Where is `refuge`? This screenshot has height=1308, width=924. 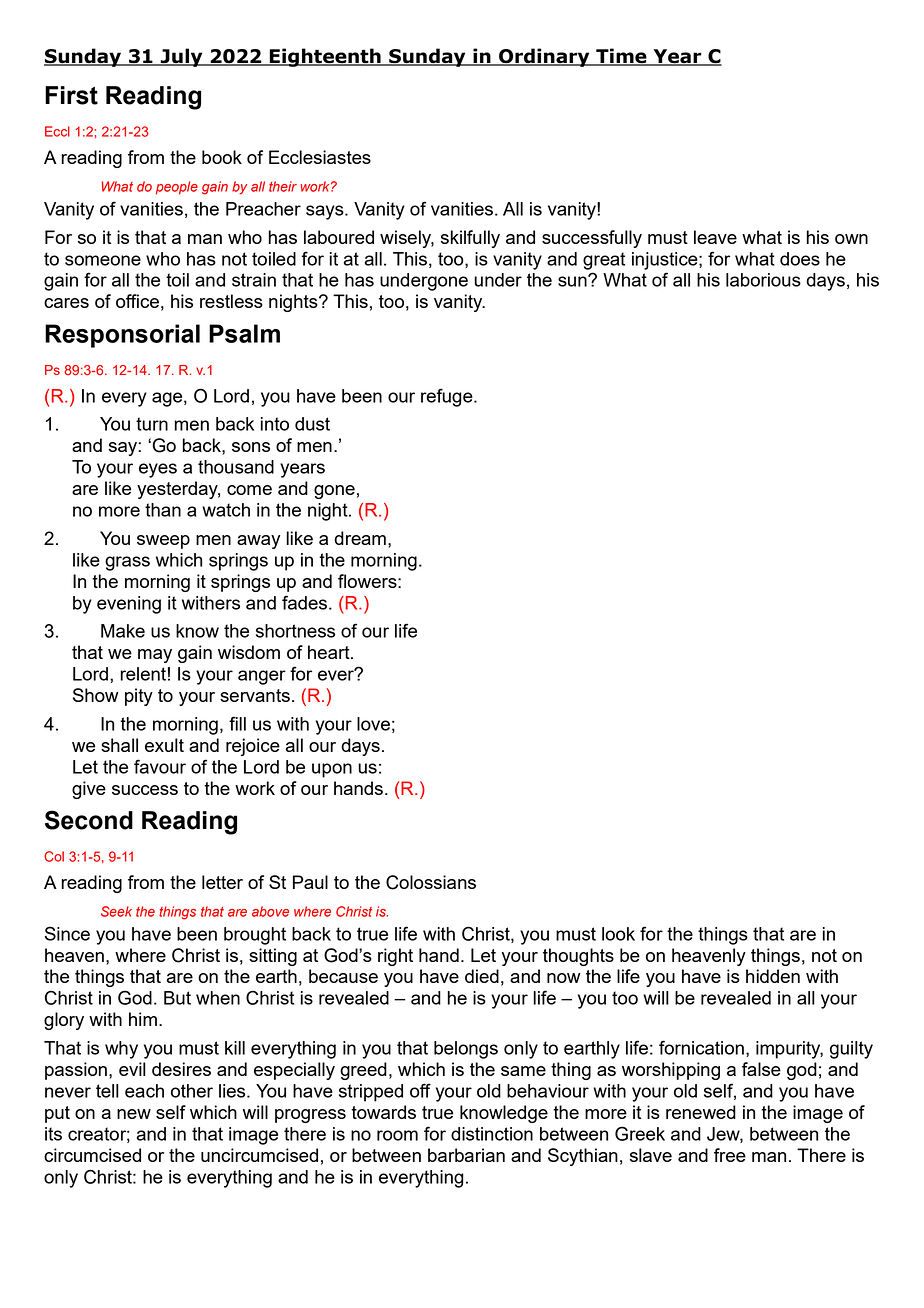 refuge is located at coordinates (448, 397).
